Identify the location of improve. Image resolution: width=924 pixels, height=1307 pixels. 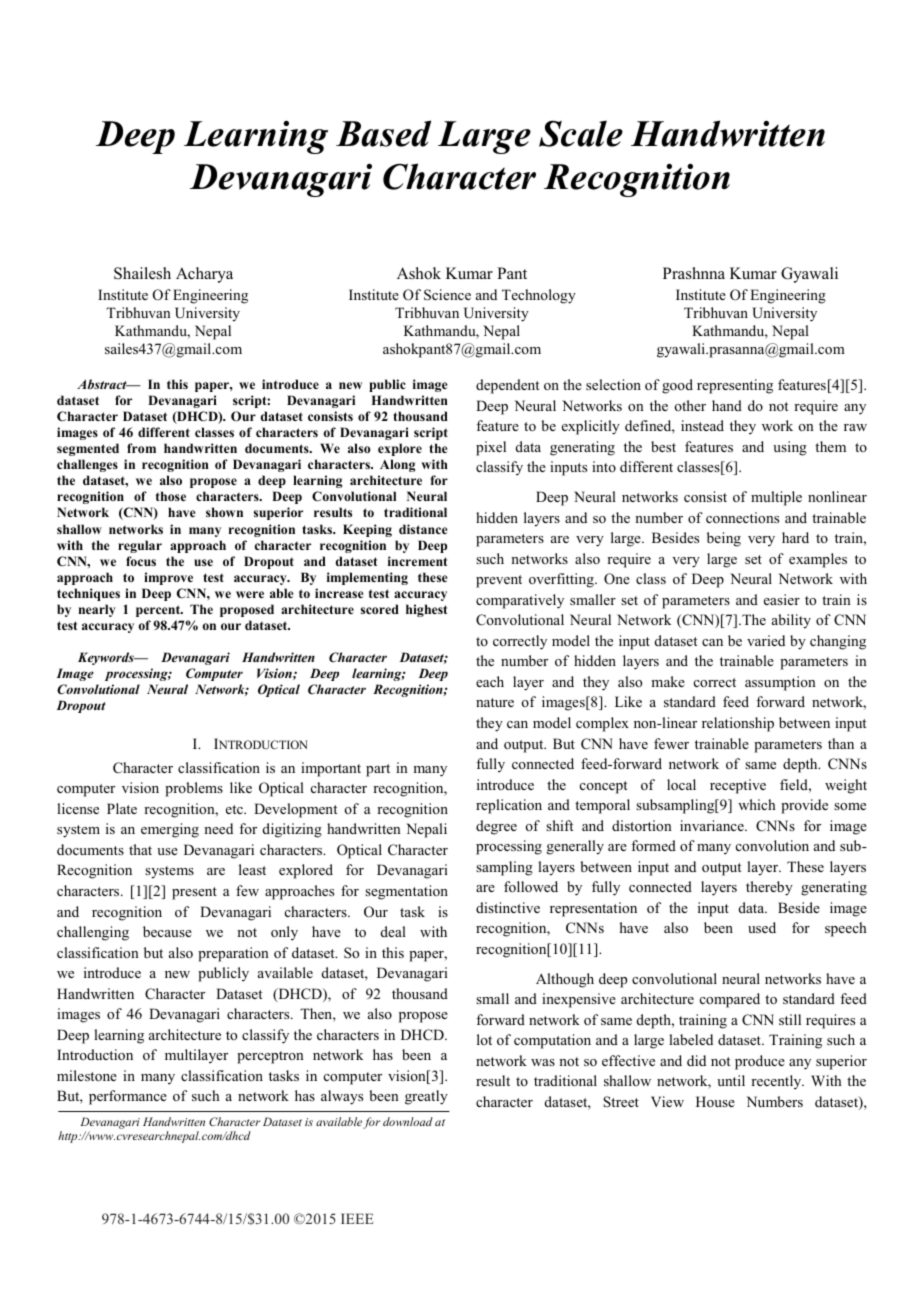
(168, 578).
